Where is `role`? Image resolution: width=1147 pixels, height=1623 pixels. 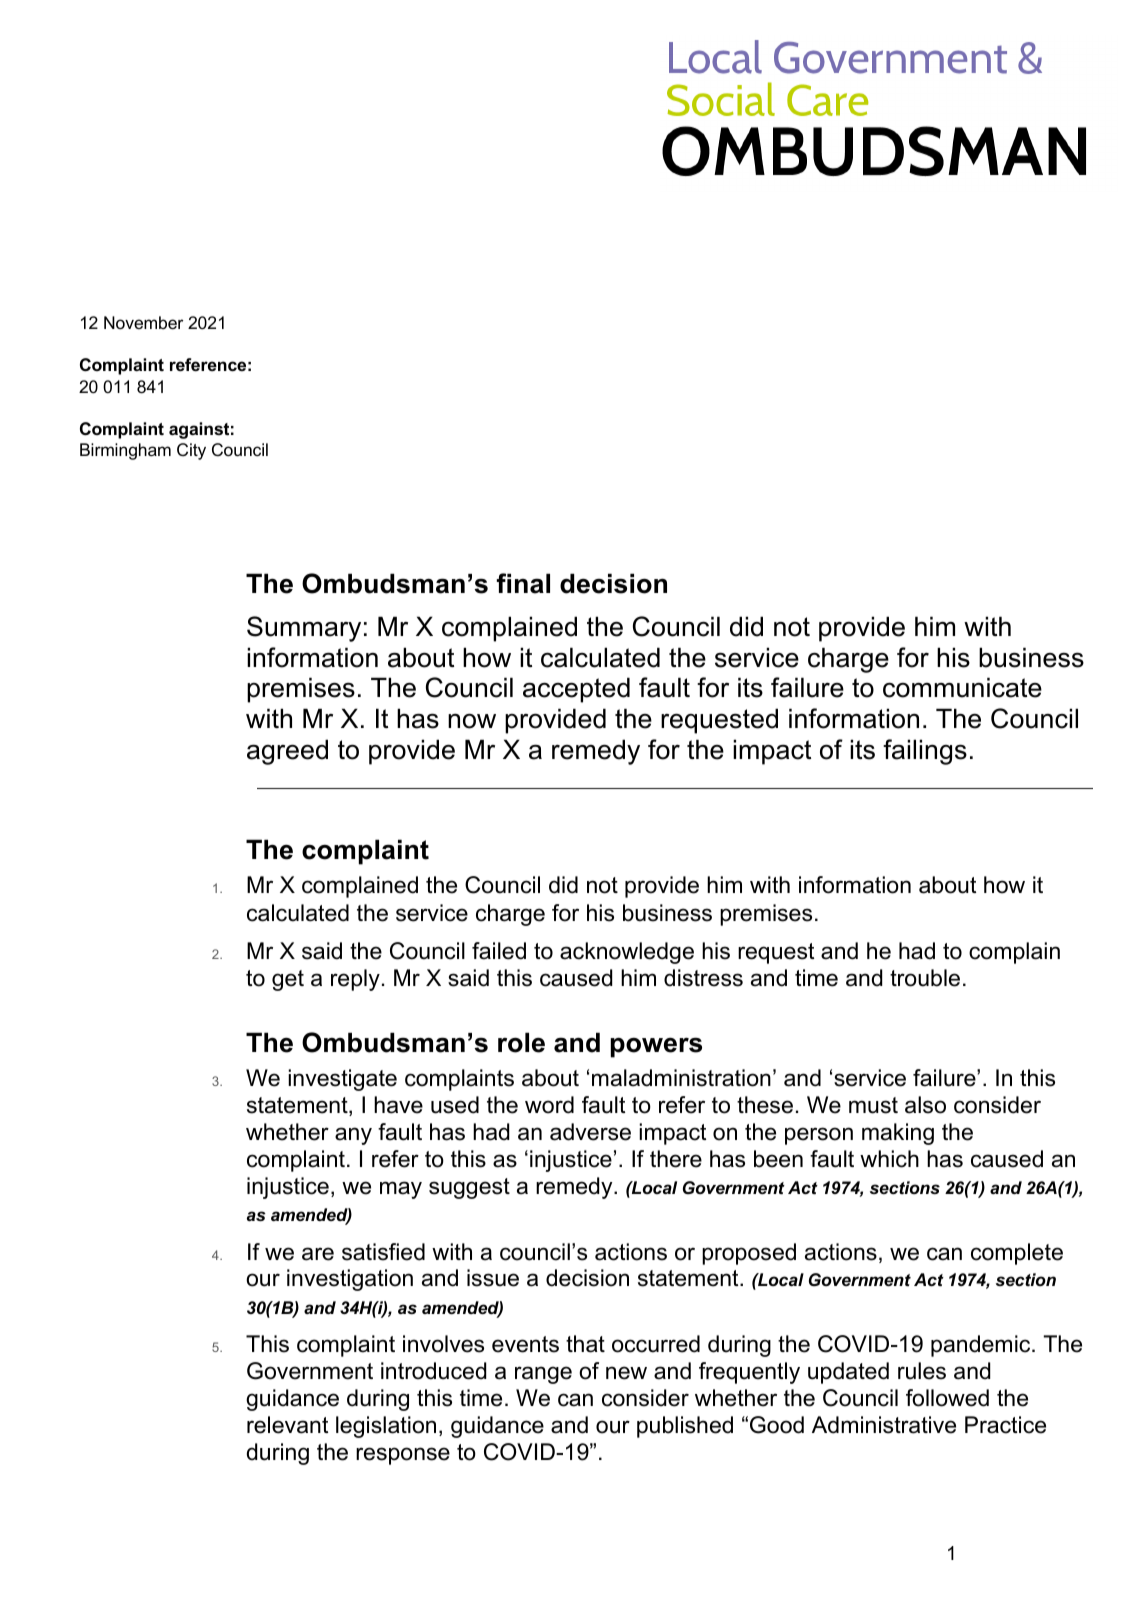 role is located at coordinates (521, 1042).
